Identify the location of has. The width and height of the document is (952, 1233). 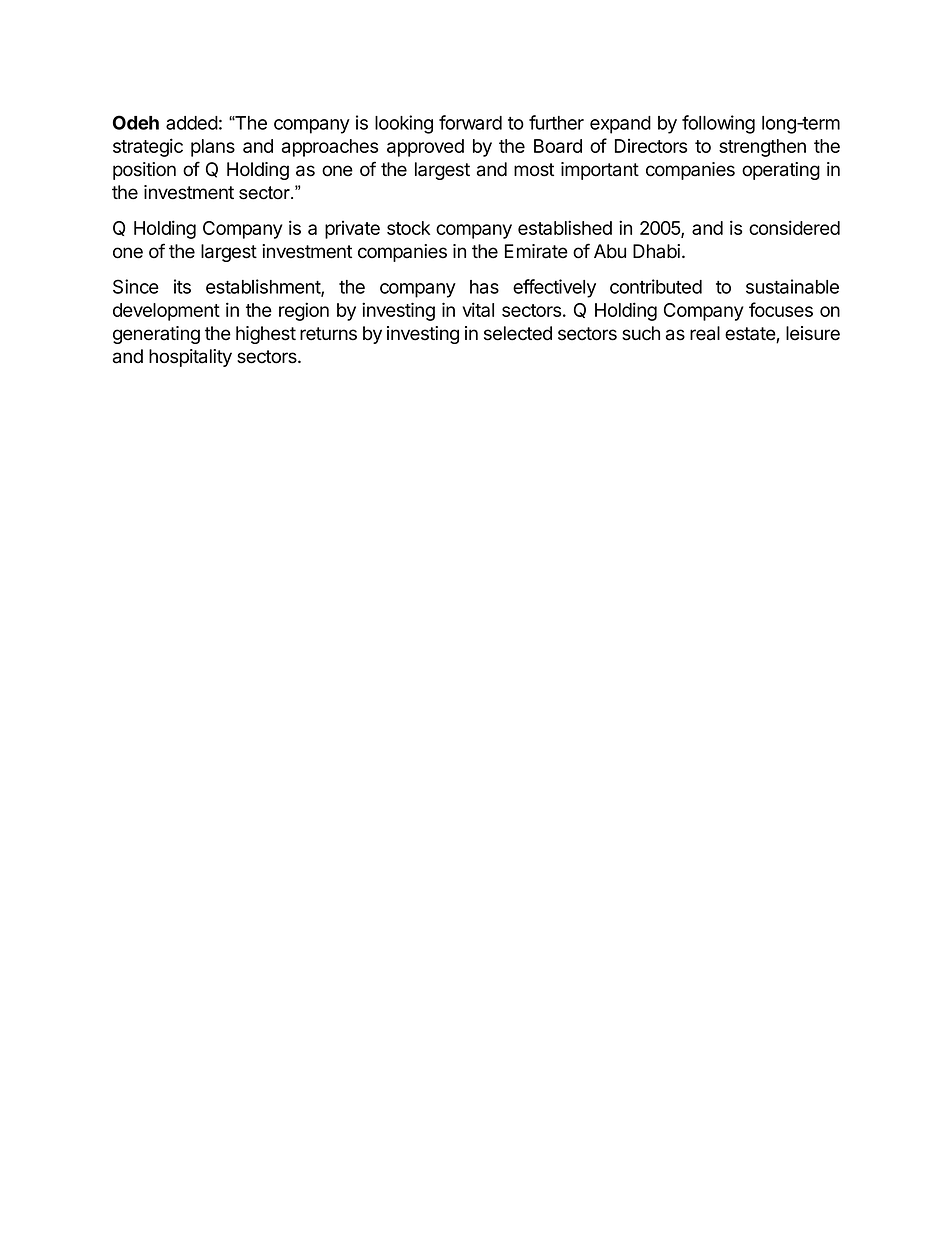
(484, 287).
